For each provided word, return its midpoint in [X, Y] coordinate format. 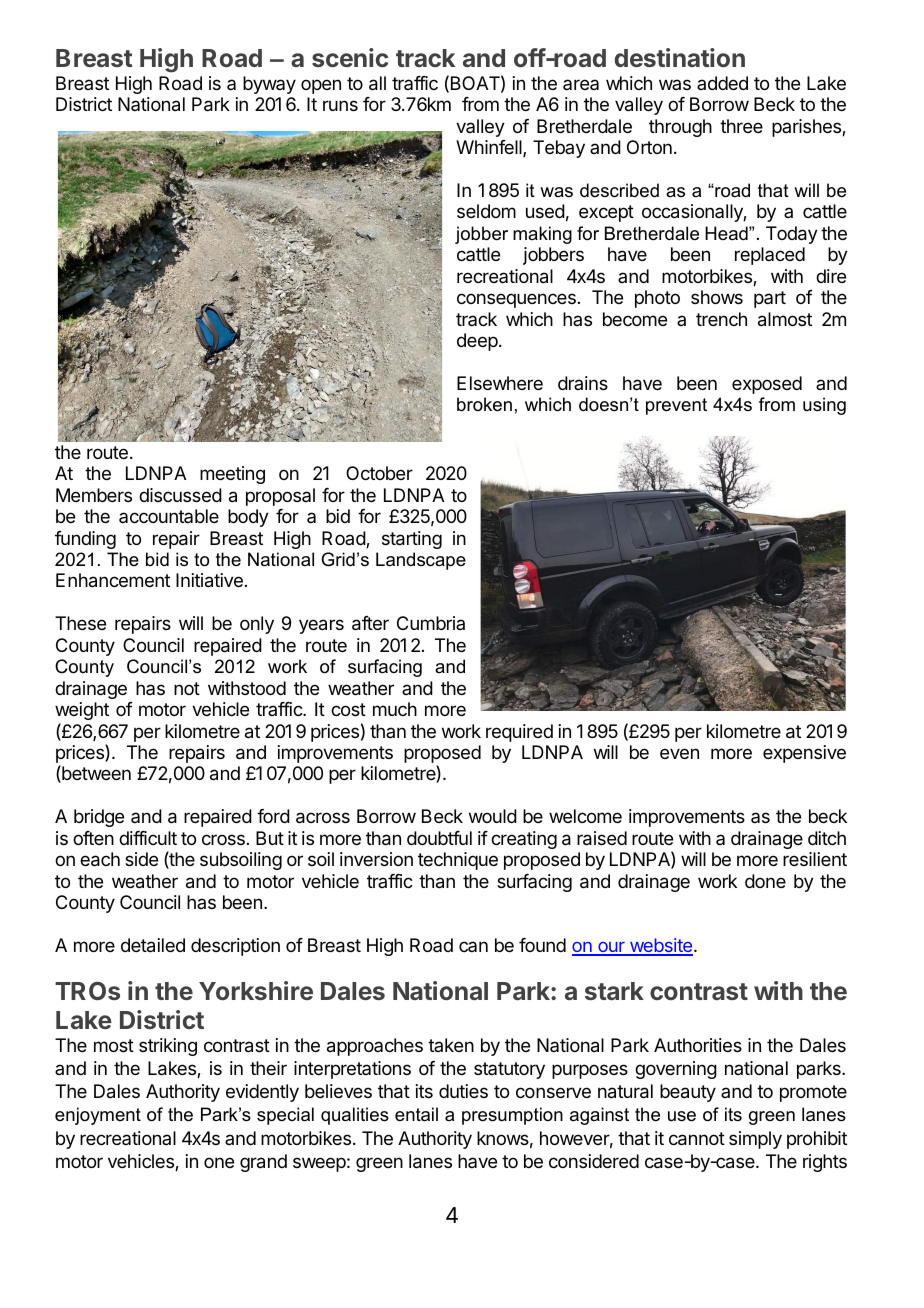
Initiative [209, 580]
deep [477, 342]
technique [458, 861]
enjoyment [98, 1116]
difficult [148, 838]
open [321, 86]
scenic [350, 57]
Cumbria [431, 623]
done [765, 881]
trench [721, 319]
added [722, 83]
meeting [232, 475]
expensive [804, 754]
